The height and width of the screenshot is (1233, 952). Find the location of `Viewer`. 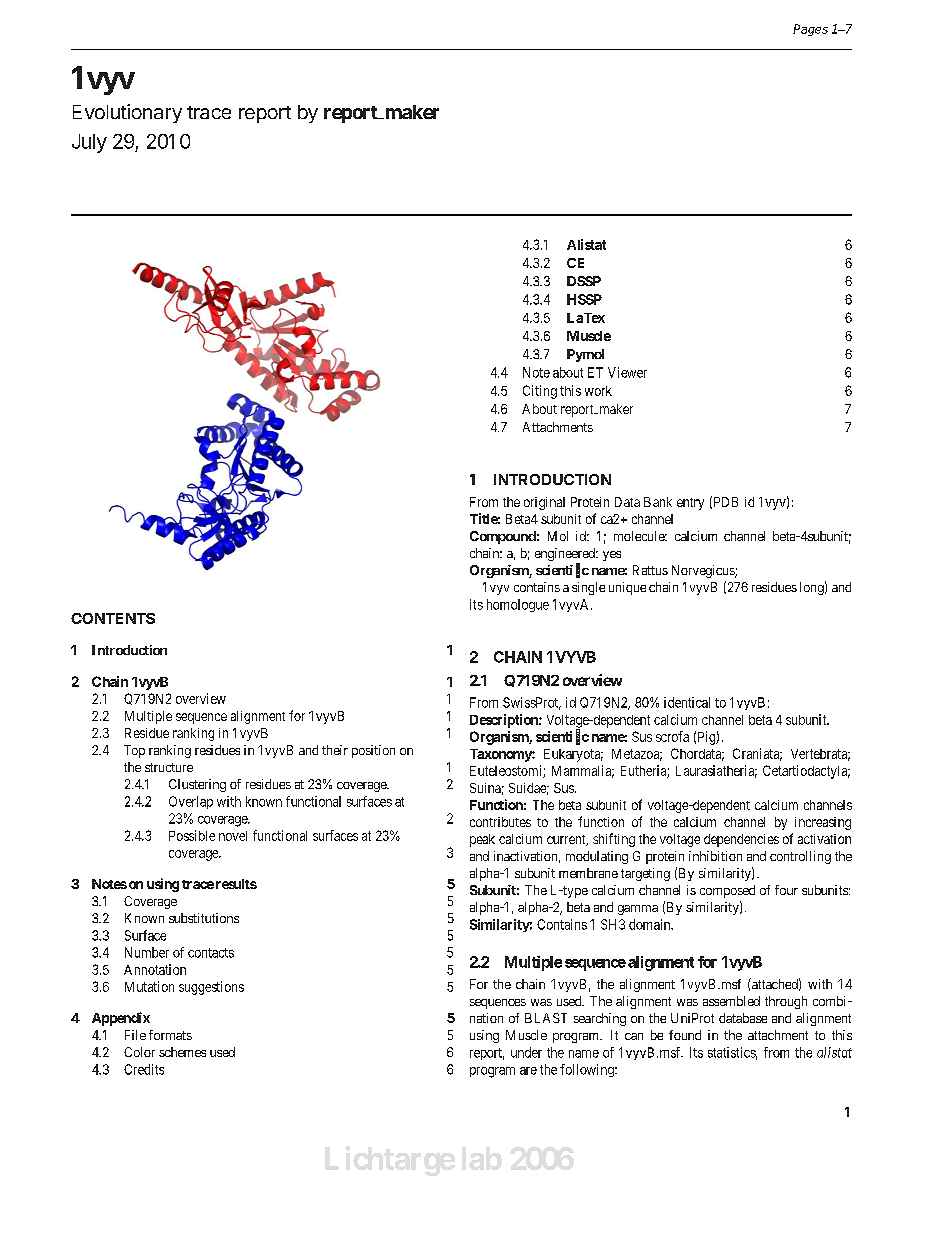

Viewer is located at coordinates (627, 372).
